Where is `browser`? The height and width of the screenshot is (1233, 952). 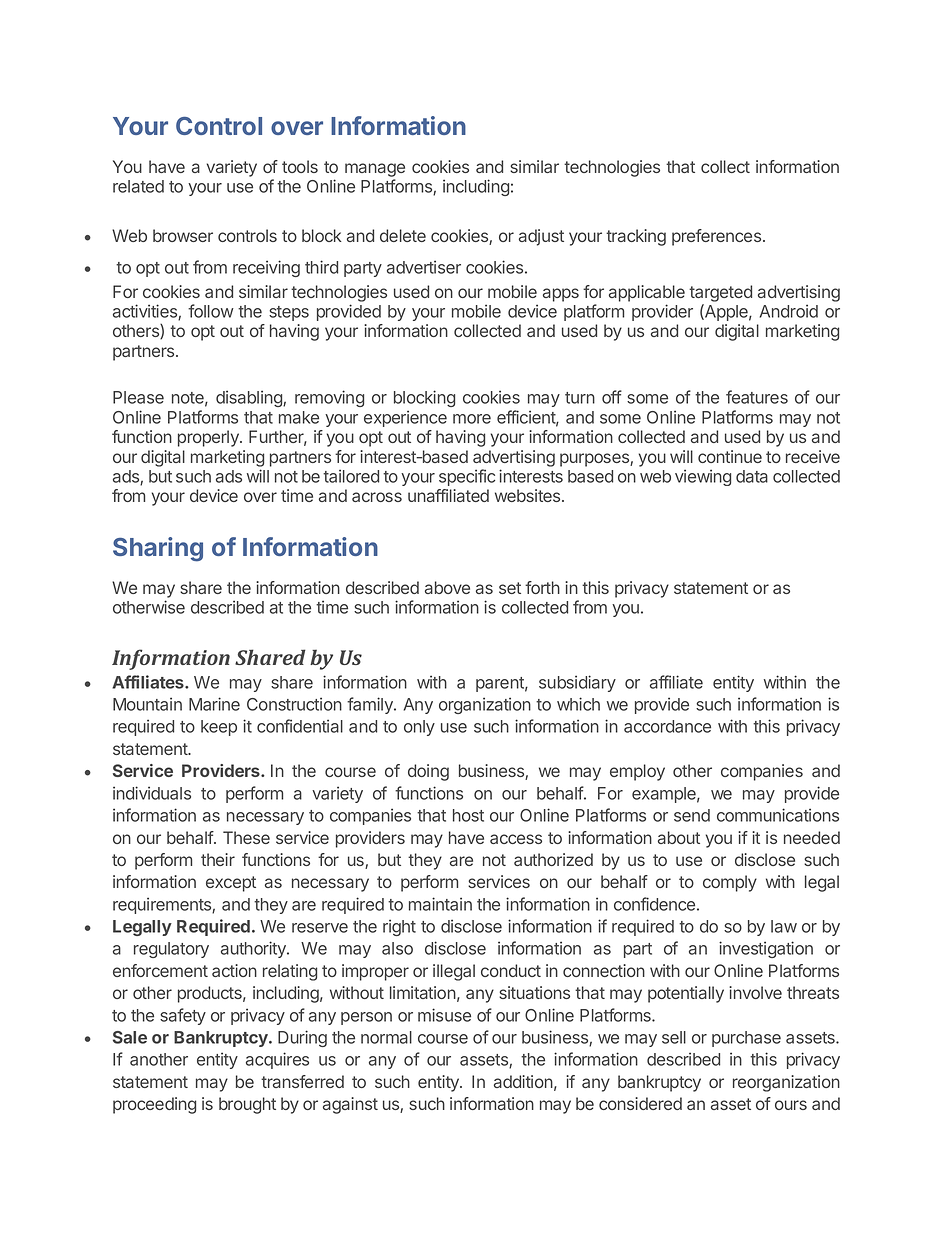 browser is located at coordinates (183, 235).
